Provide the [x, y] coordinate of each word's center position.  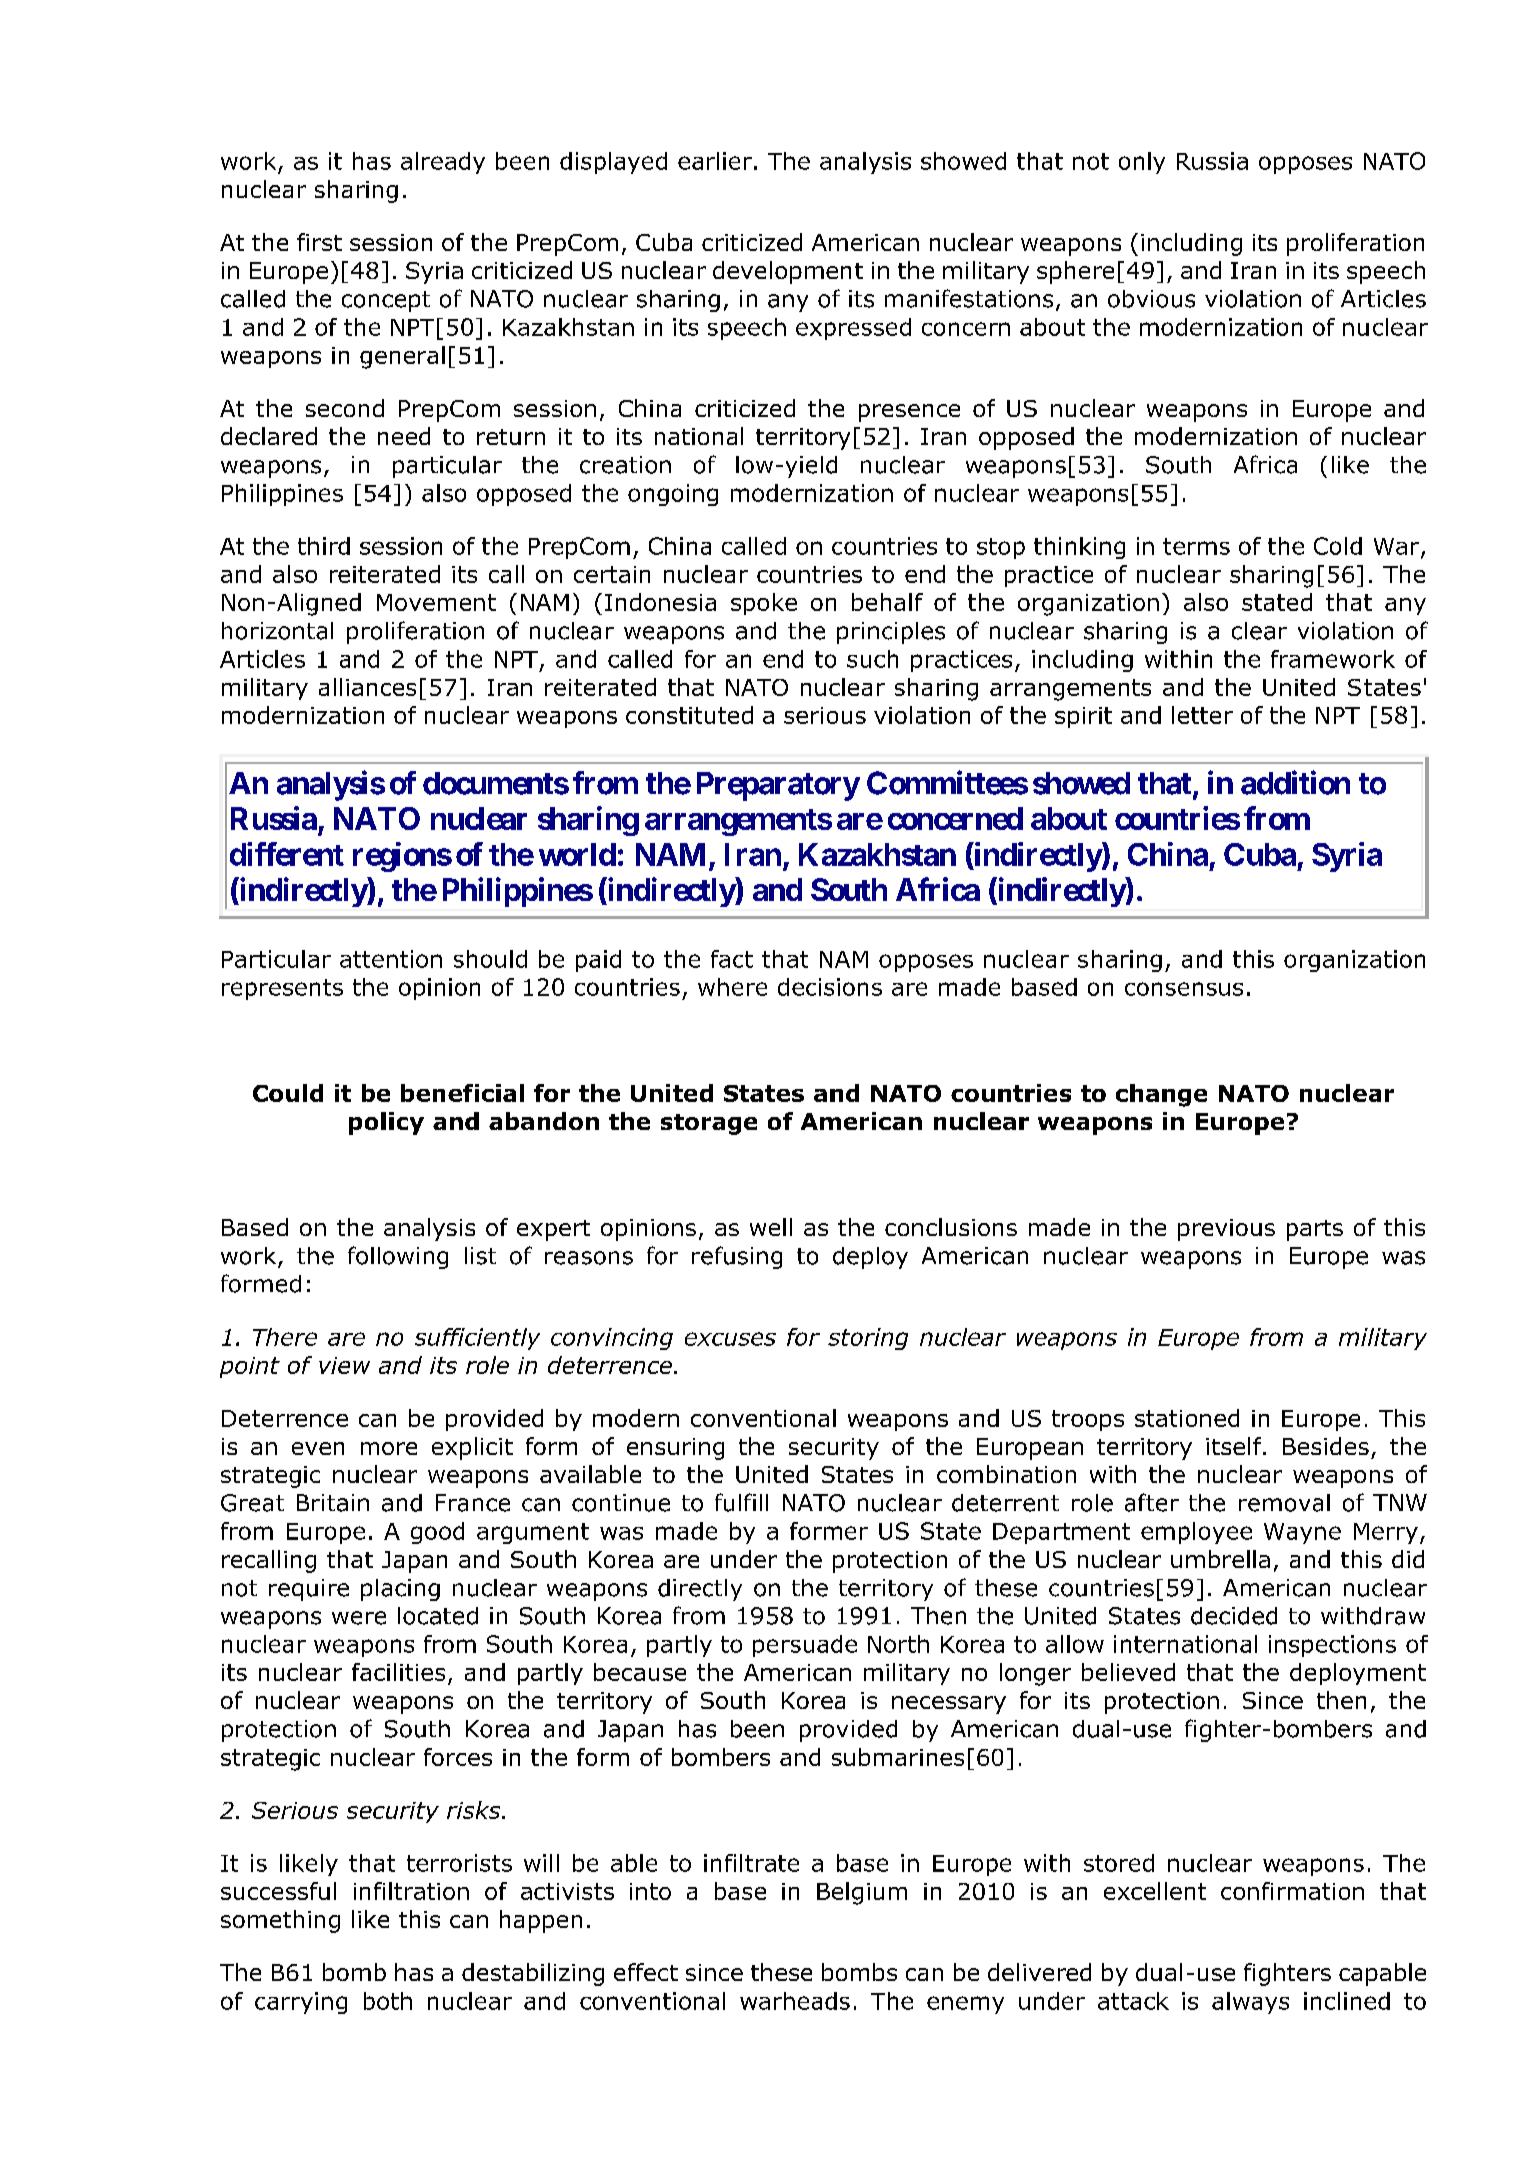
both [388, 2001]
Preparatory [778, 786]
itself [1235, 1446]
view [344, 1365]
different [287, 854]
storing [868, 1339]
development [788, 272]
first [319, 242]
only [1142, 163]
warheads [795, 2001]
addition [1295, 782]
